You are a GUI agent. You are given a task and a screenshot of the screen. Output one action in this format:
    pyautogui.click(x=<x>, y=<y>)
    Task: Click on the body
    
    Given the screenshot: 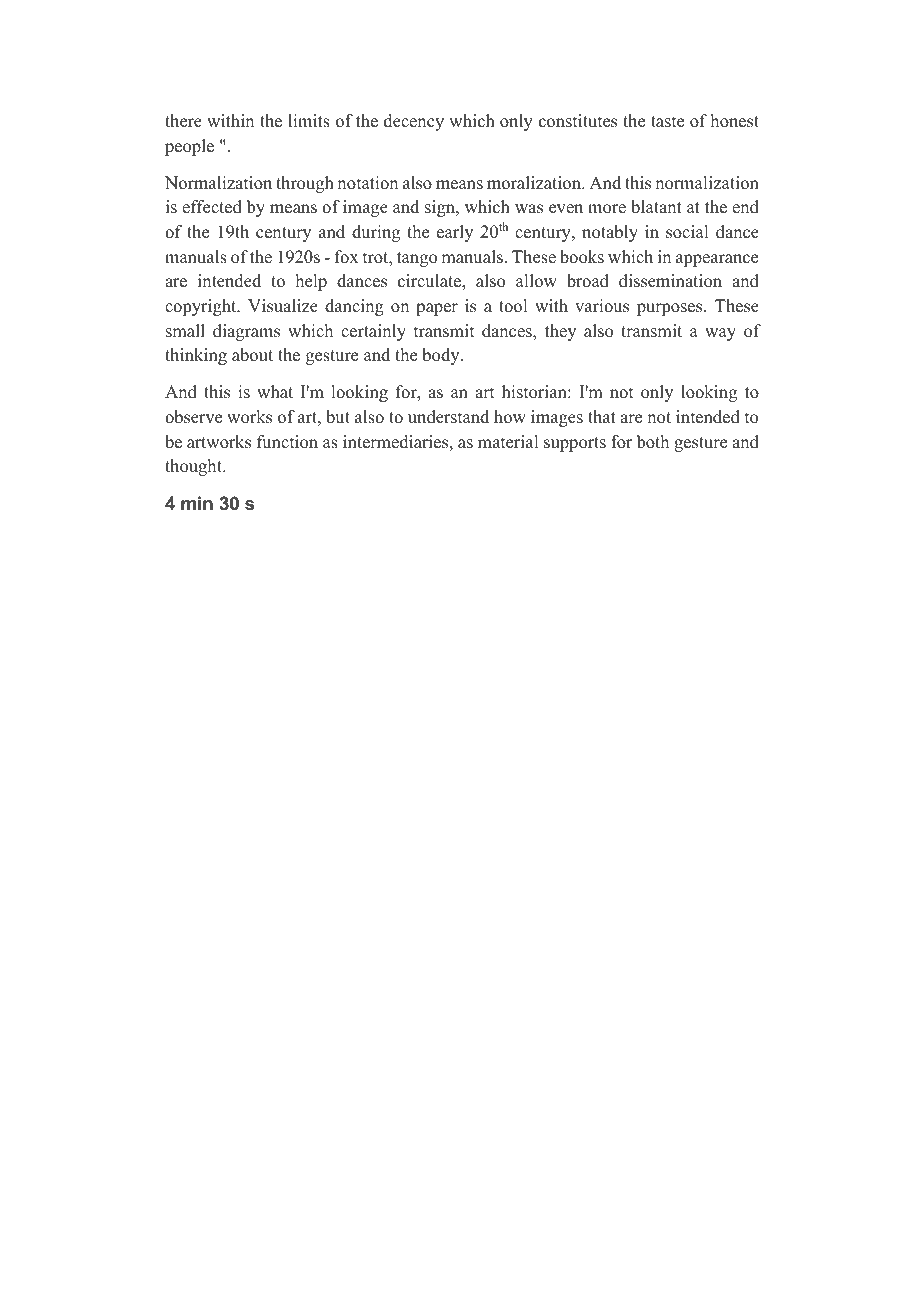 What is the action you would take?
    pyautogui.click(x=442, y=356)
